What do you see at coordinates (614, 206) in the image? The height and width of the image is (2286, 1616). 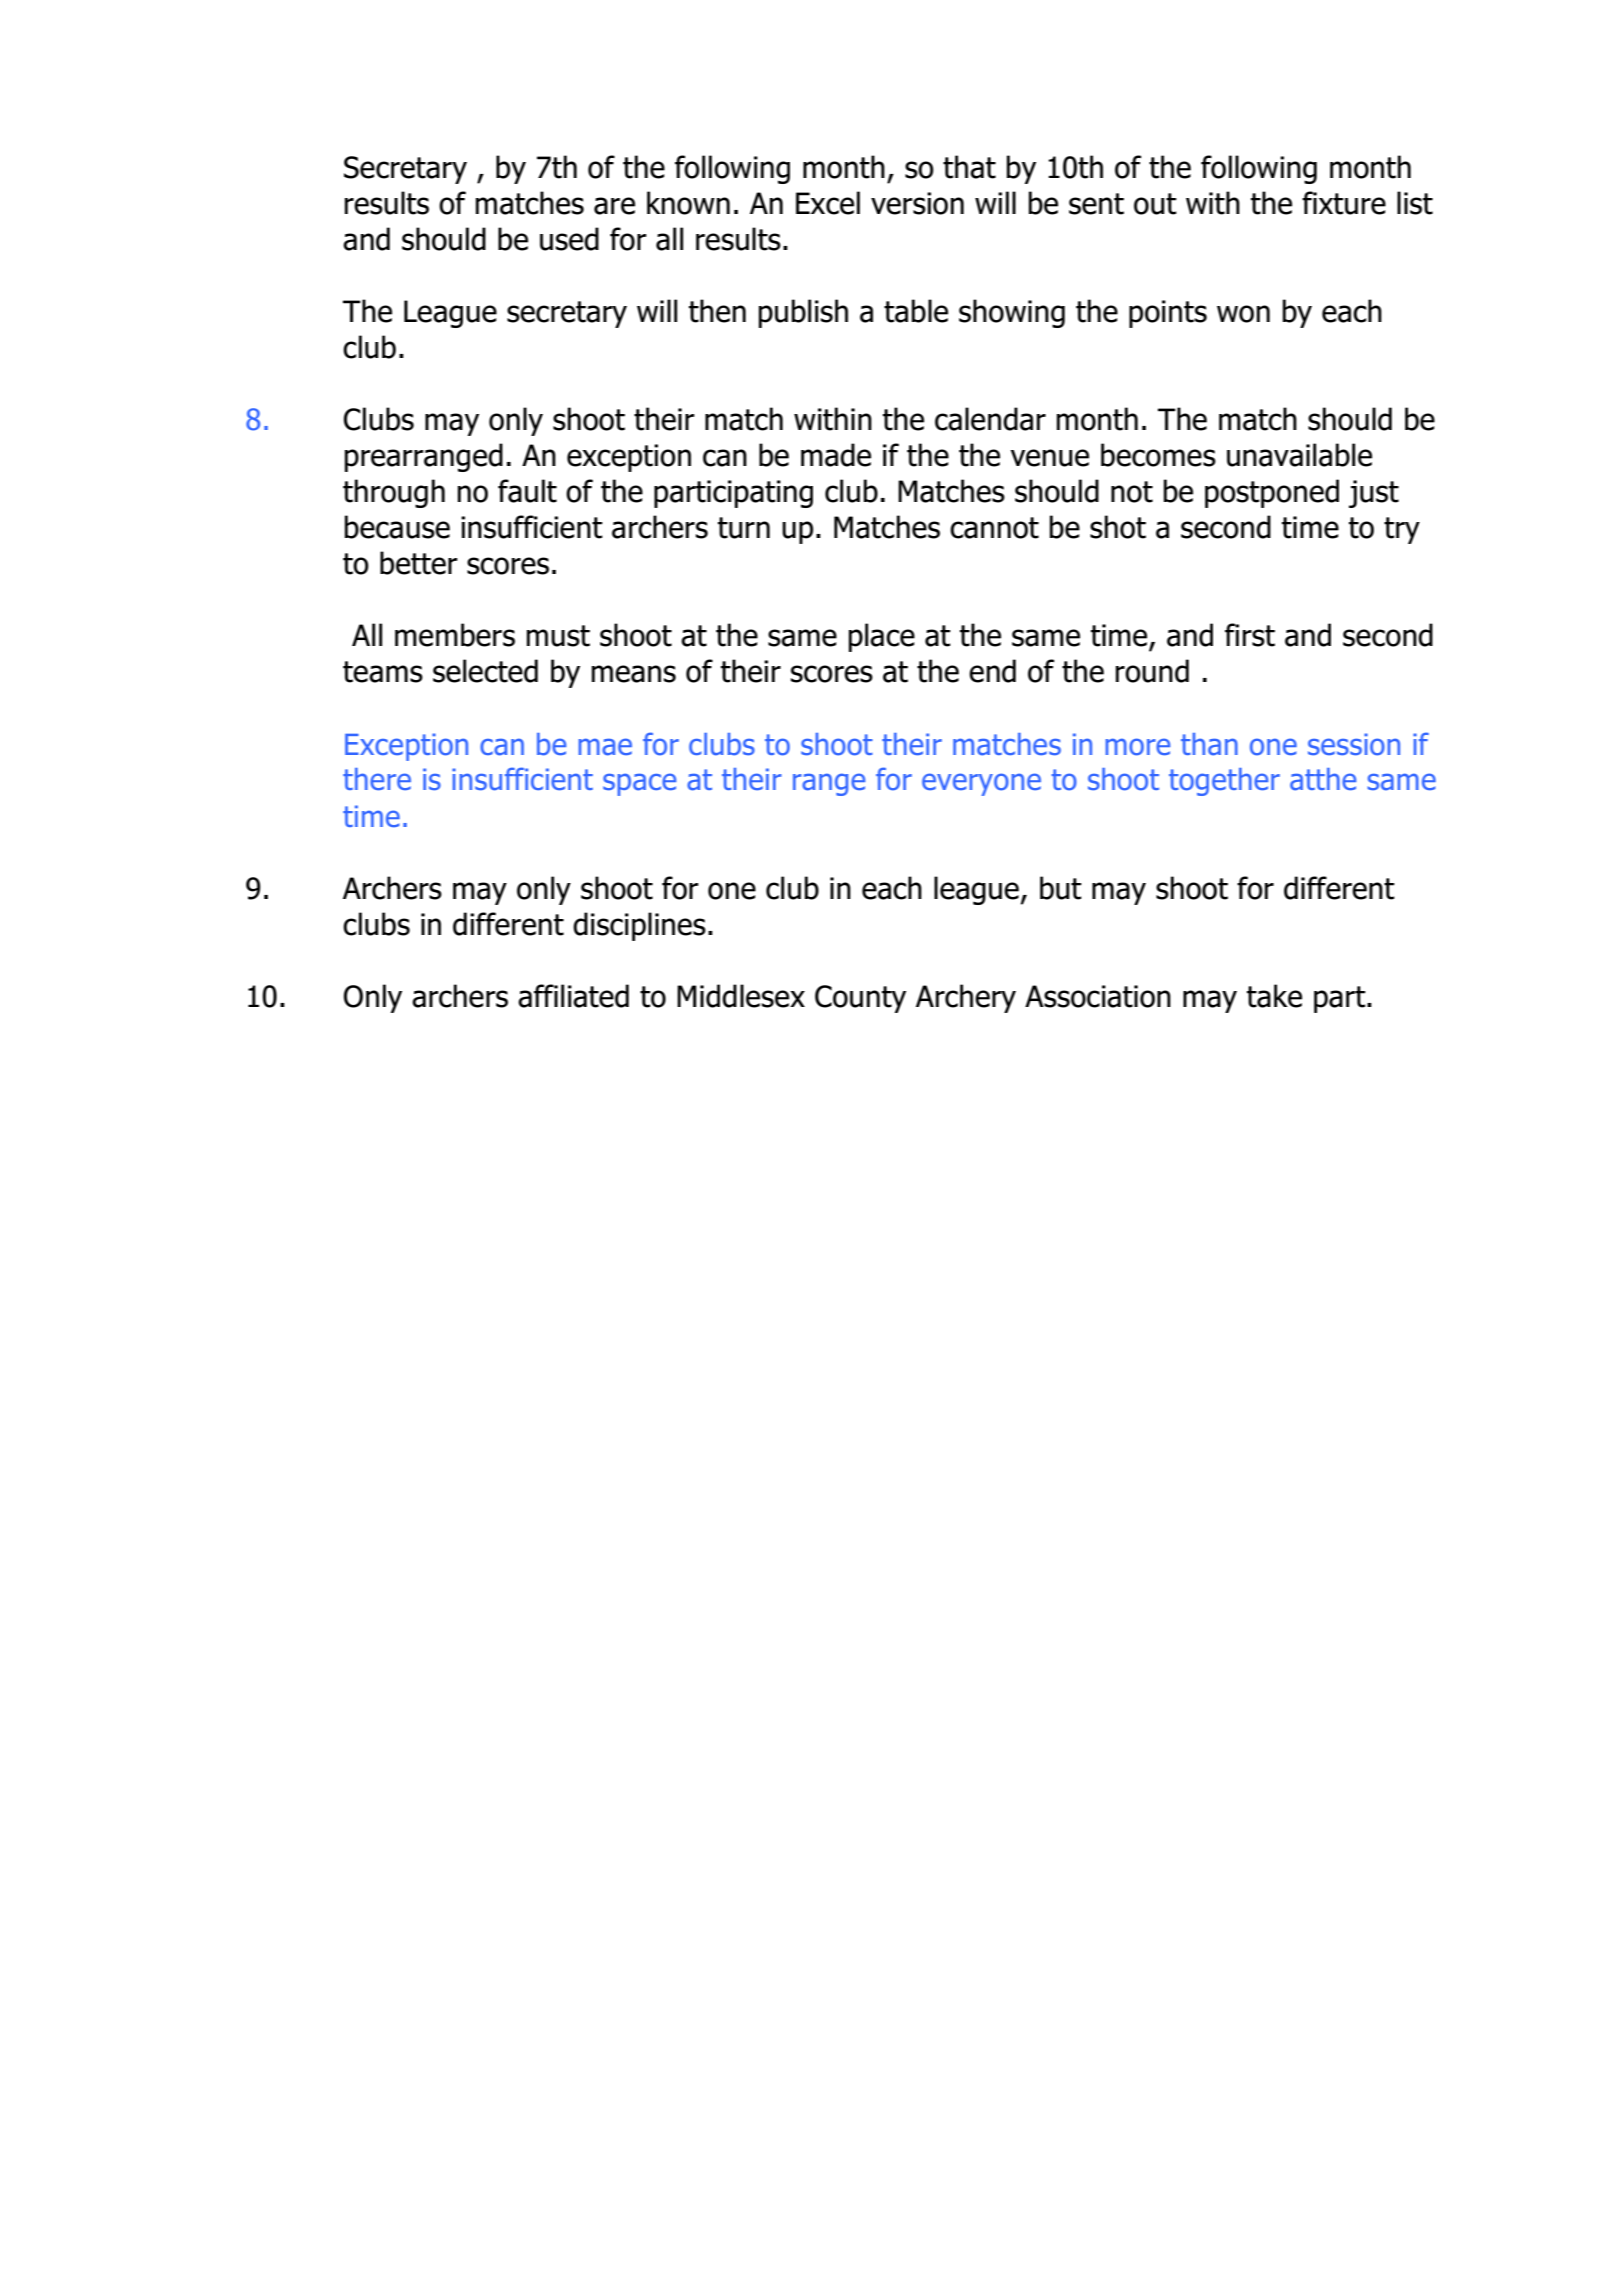 I see `are` at bounding box center [614, 206].
